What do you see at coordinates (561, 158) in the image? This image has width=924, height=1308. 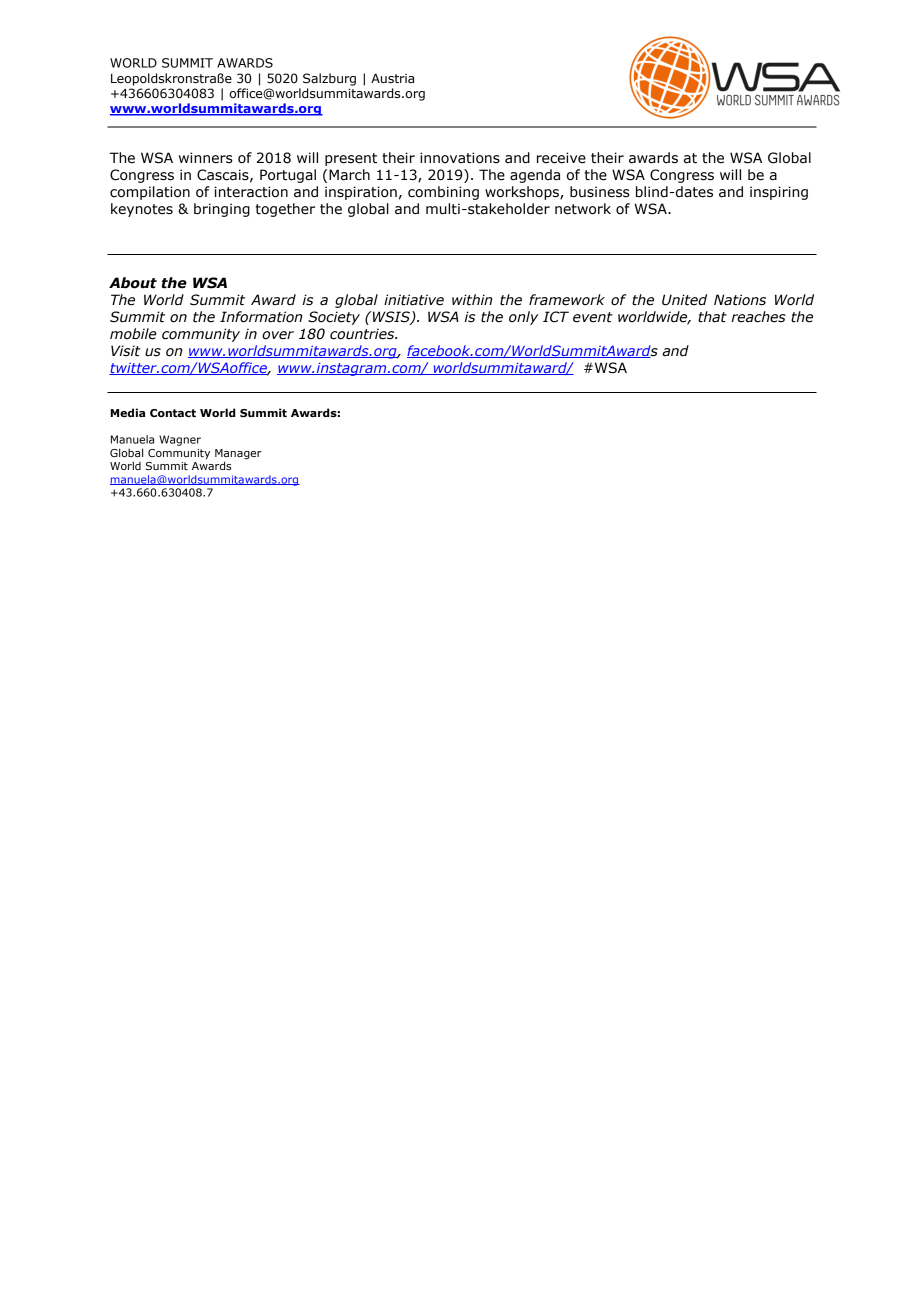 I see `receive` at bounding box center [561, 158].
